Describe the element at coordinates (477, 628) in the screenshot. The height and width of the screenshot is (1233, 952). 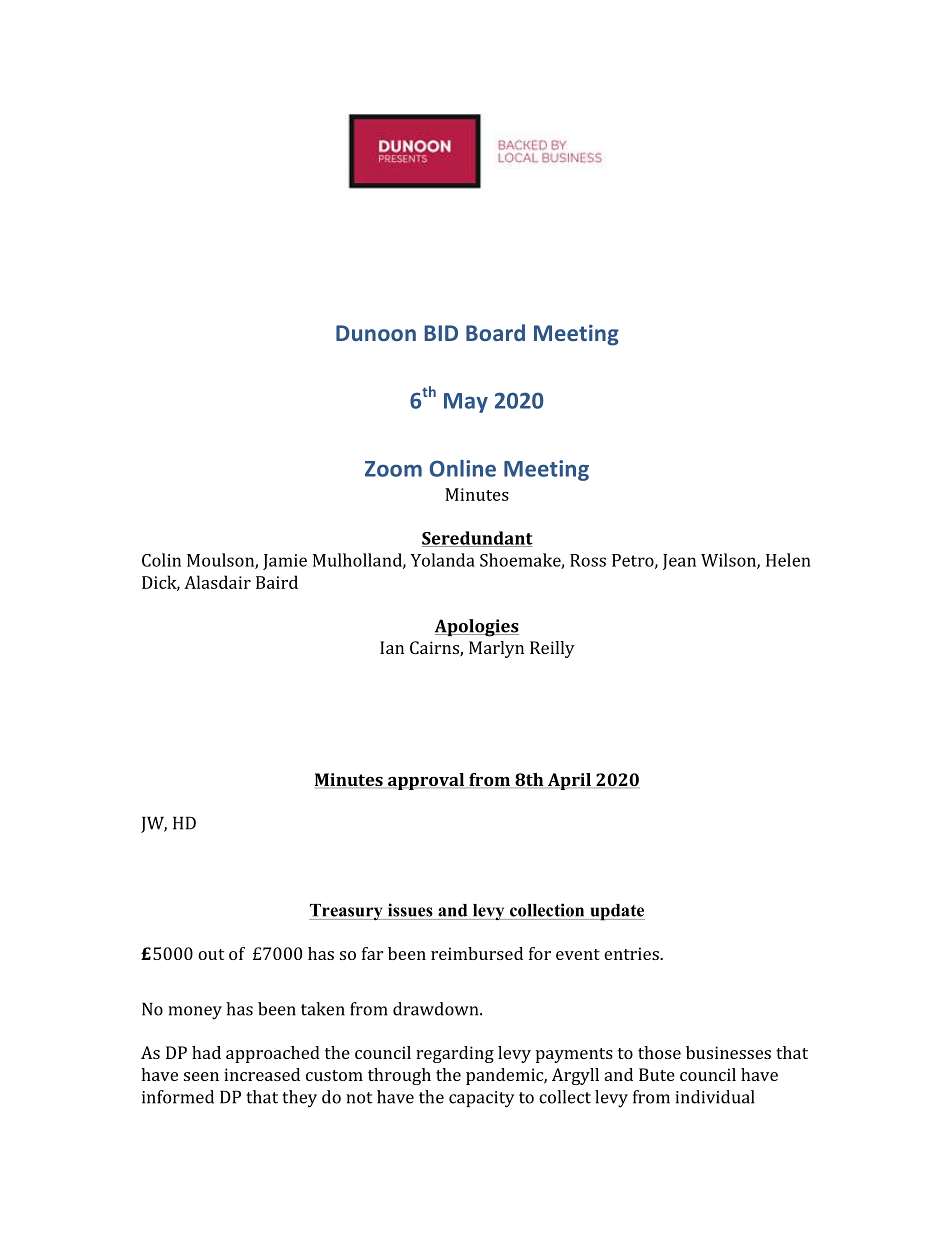
I see `Apologies` at that location.
